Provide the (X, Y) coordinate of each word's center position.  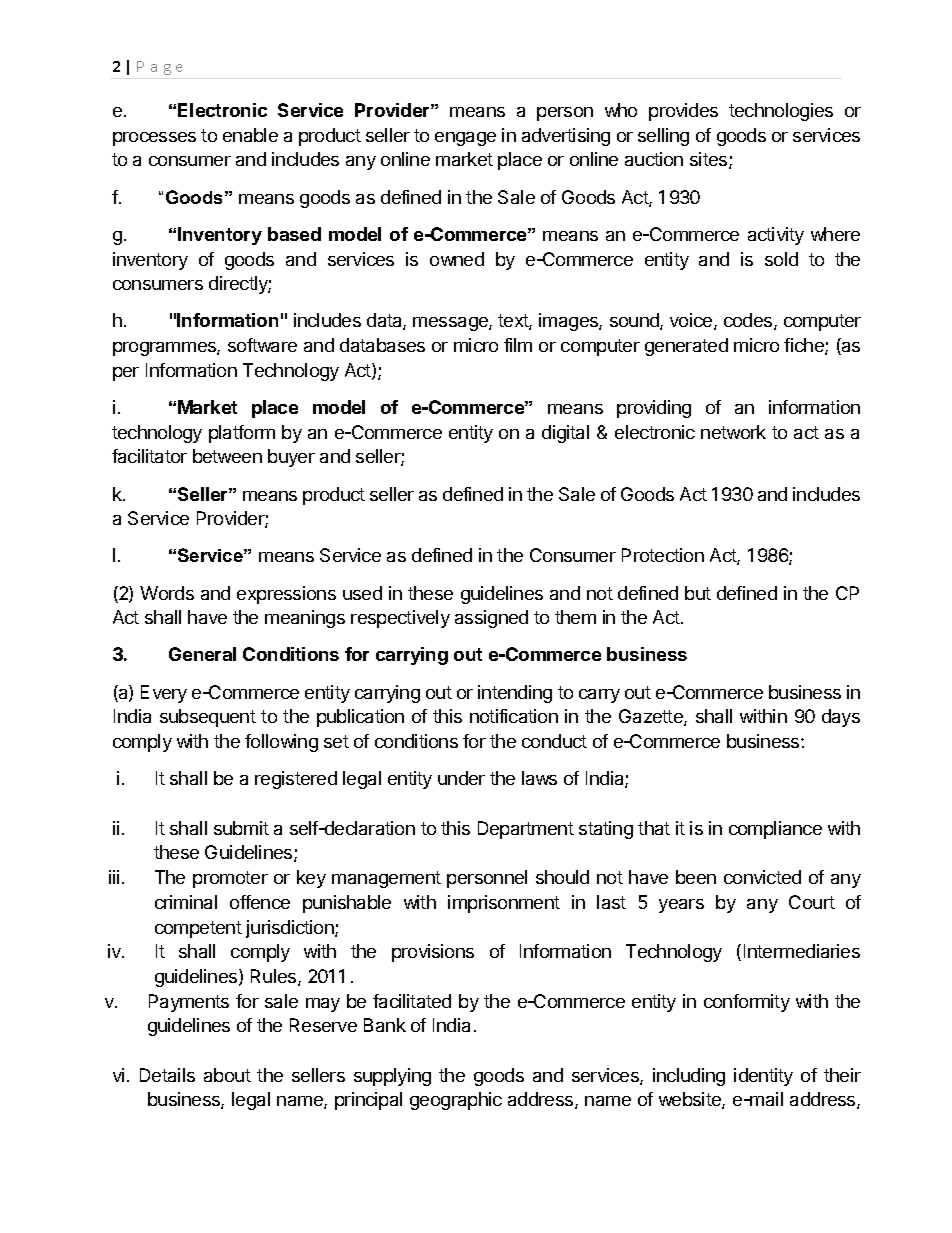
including (689, 1077)
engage (465, 139)
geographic (456, 1101)
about (227, 1075)
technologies (781, 112)
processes (154, 139)
